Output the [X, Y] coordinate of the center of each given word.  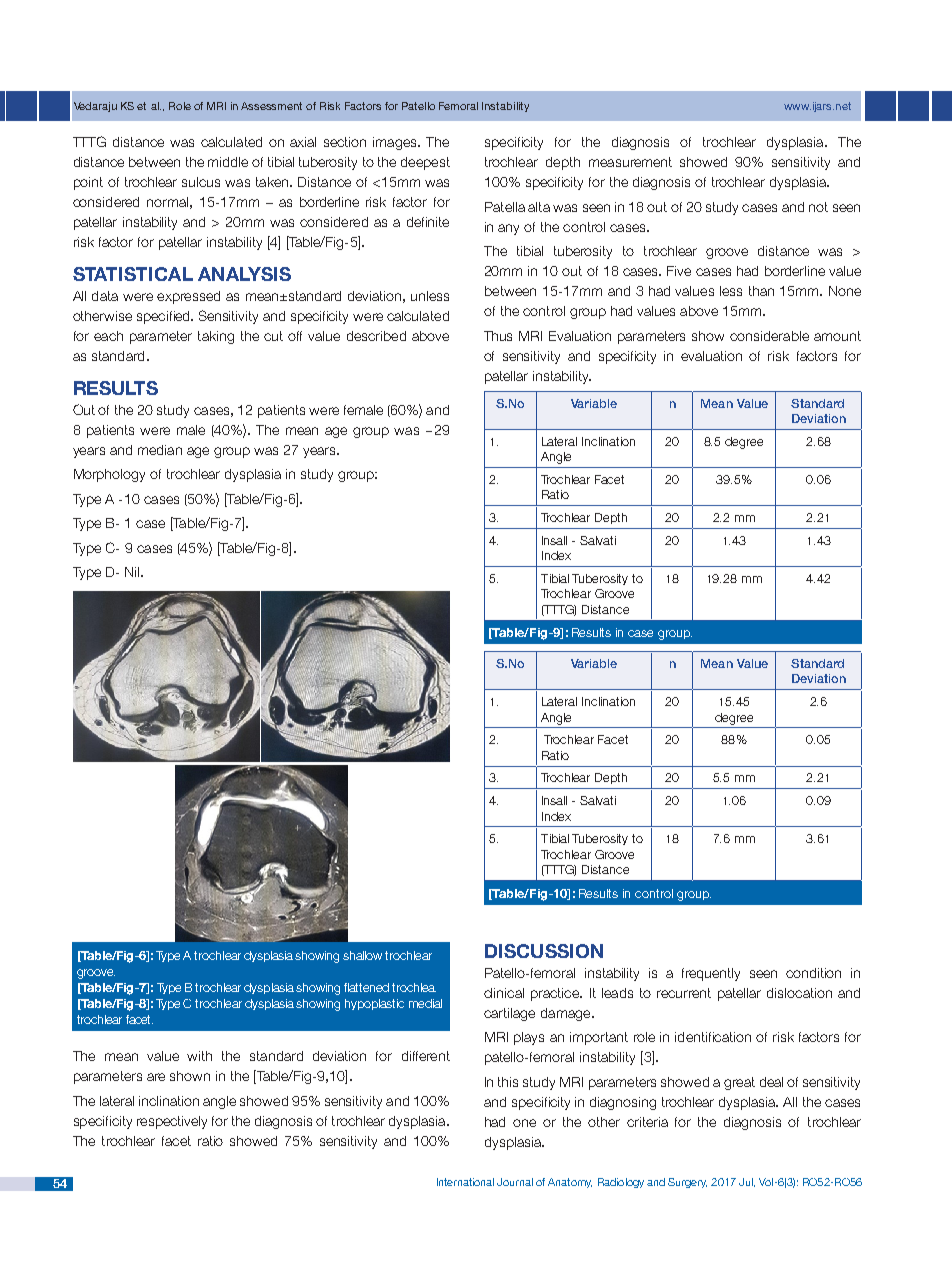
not [818, 207]
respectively [172, 1122]
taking [216, 337]
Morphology [109, 475]
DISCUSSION [544, 951]
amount [837, 336]
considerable [769, 336]
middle [228, 162]
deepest [425, 163]
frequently [711, 974]
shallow [362, 955]
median [160, 450]
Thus [498, 336]
